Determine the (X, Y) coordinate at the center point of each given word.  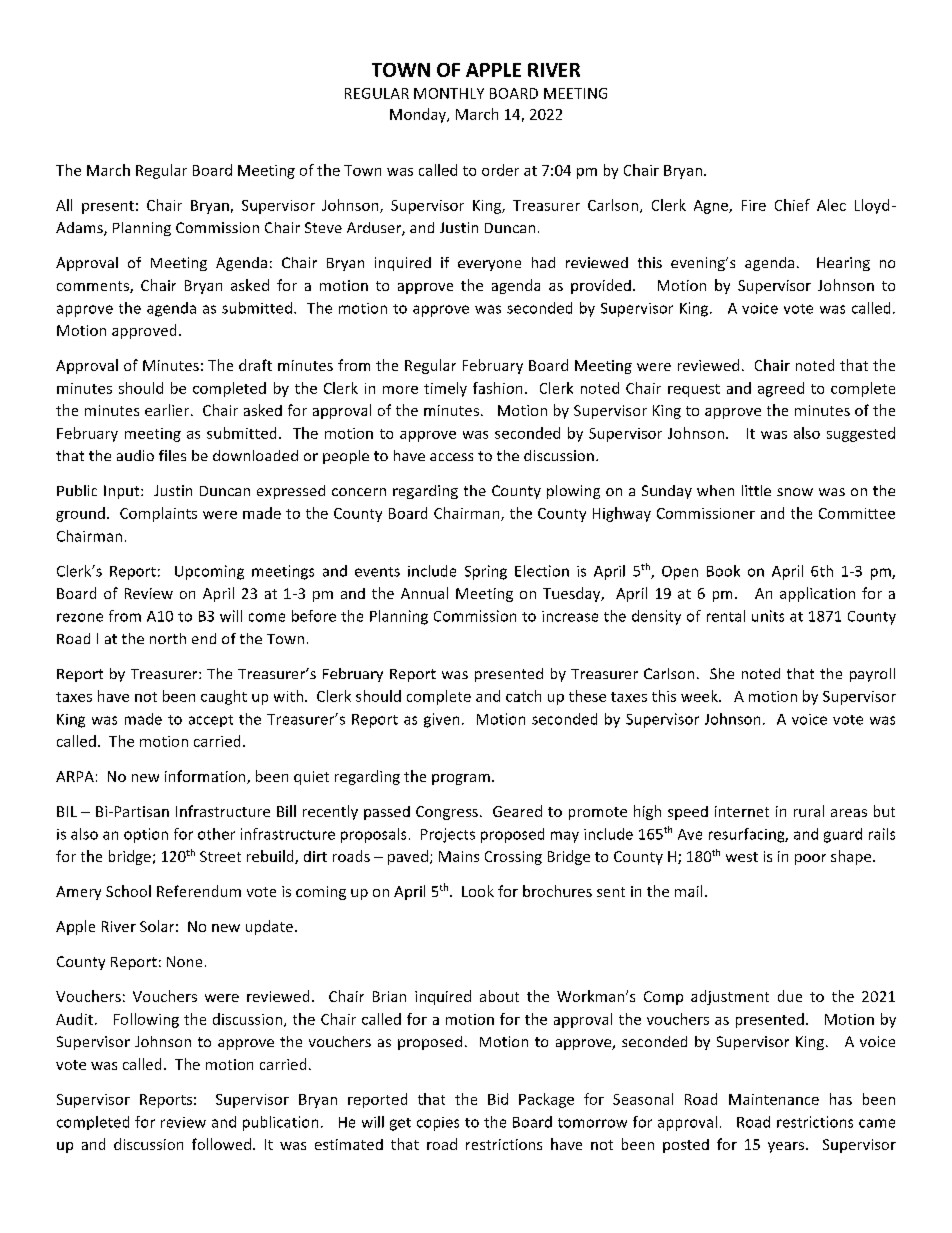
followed (221, 1144)
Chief (792, 205)
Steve (323, 227)
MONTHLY (449, 93)
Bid (498, 1099)
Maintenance (774, 1099)
